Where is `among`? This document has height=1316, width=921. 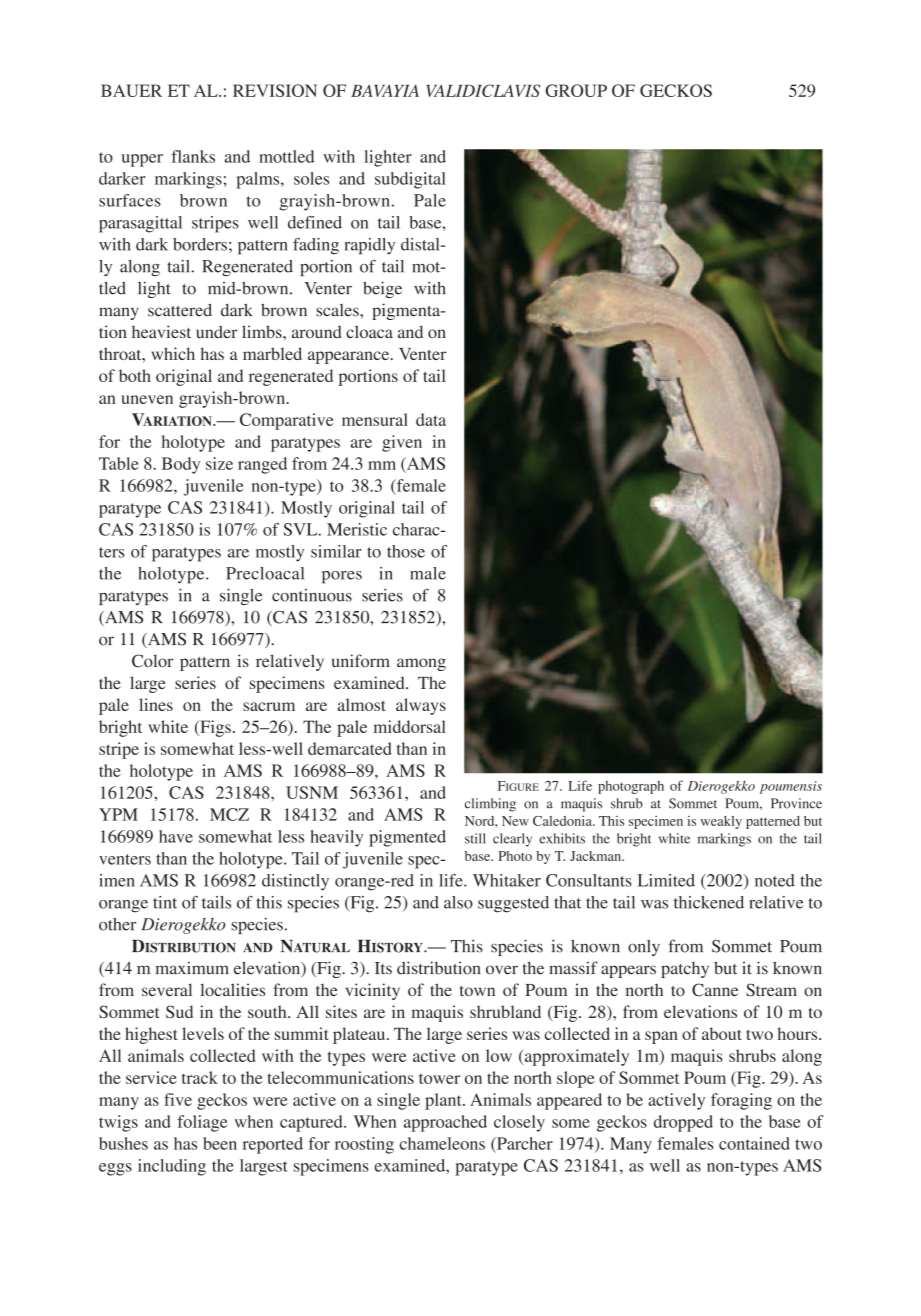
among is located at coordinates (421, 664).
